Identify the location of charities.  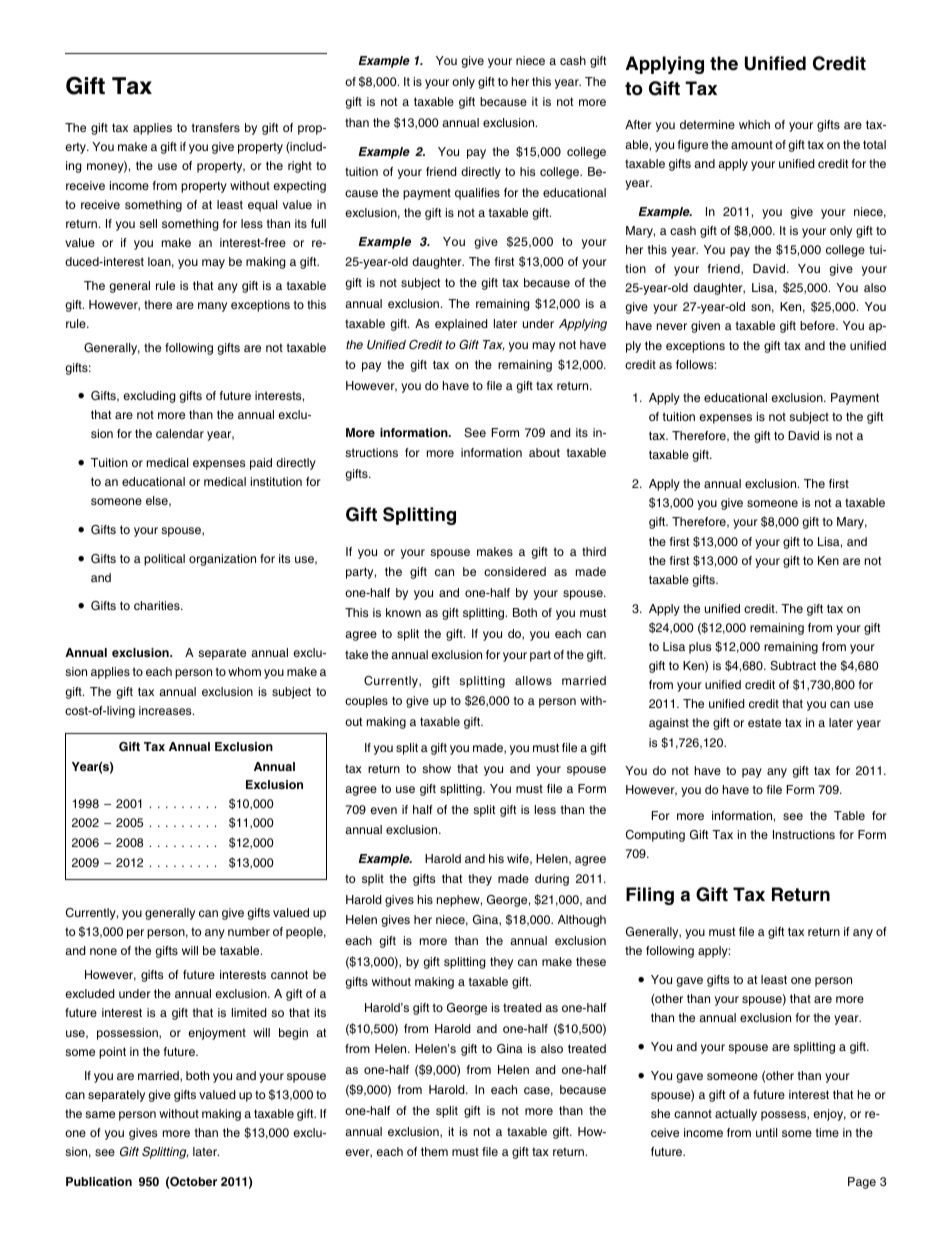
(158, 605).
